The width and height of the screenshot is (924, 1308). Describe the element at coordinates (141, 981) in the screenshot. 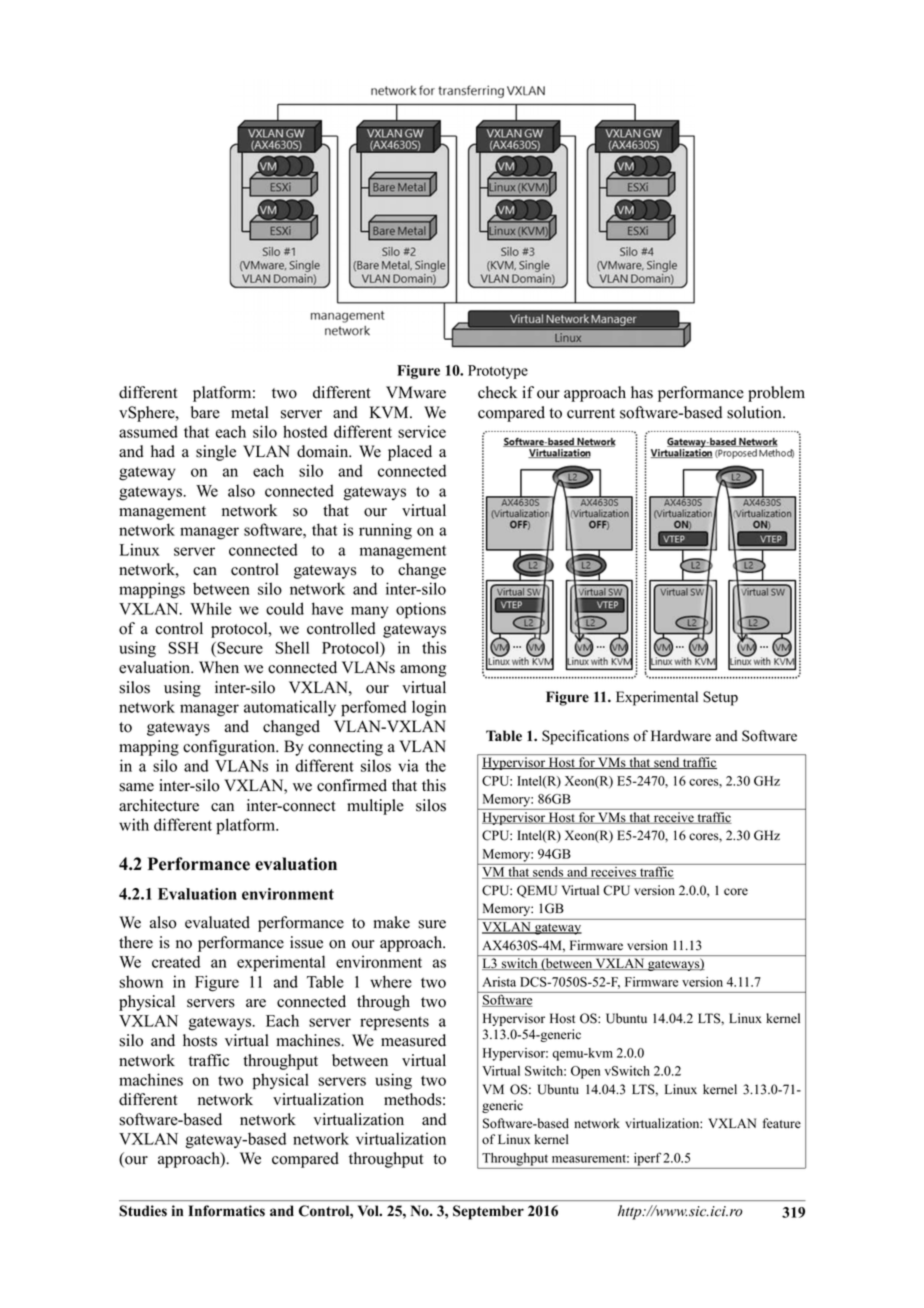

I see `shown` at that location.
